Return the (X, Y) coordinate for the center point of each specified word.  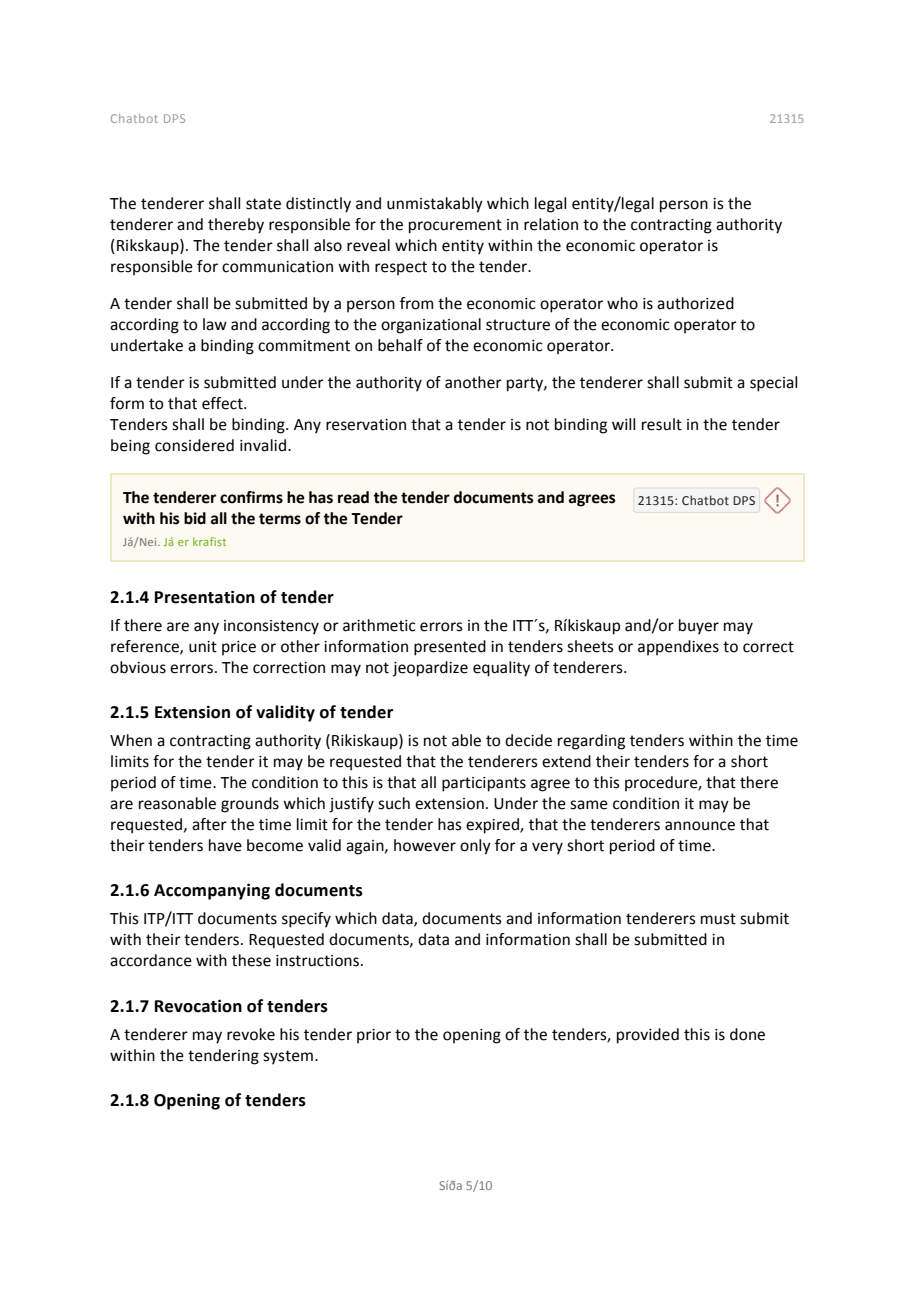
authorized (695, 303)
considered (194, 445)
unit (203, 647)
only (475, 847)
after (209, 824)
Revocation (198, 1006)
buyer (699, 627)
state (263, 204)
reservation (366, 425)
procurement (455, 226)
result (662, 424)
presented (450, 648)
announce (700, 826)
